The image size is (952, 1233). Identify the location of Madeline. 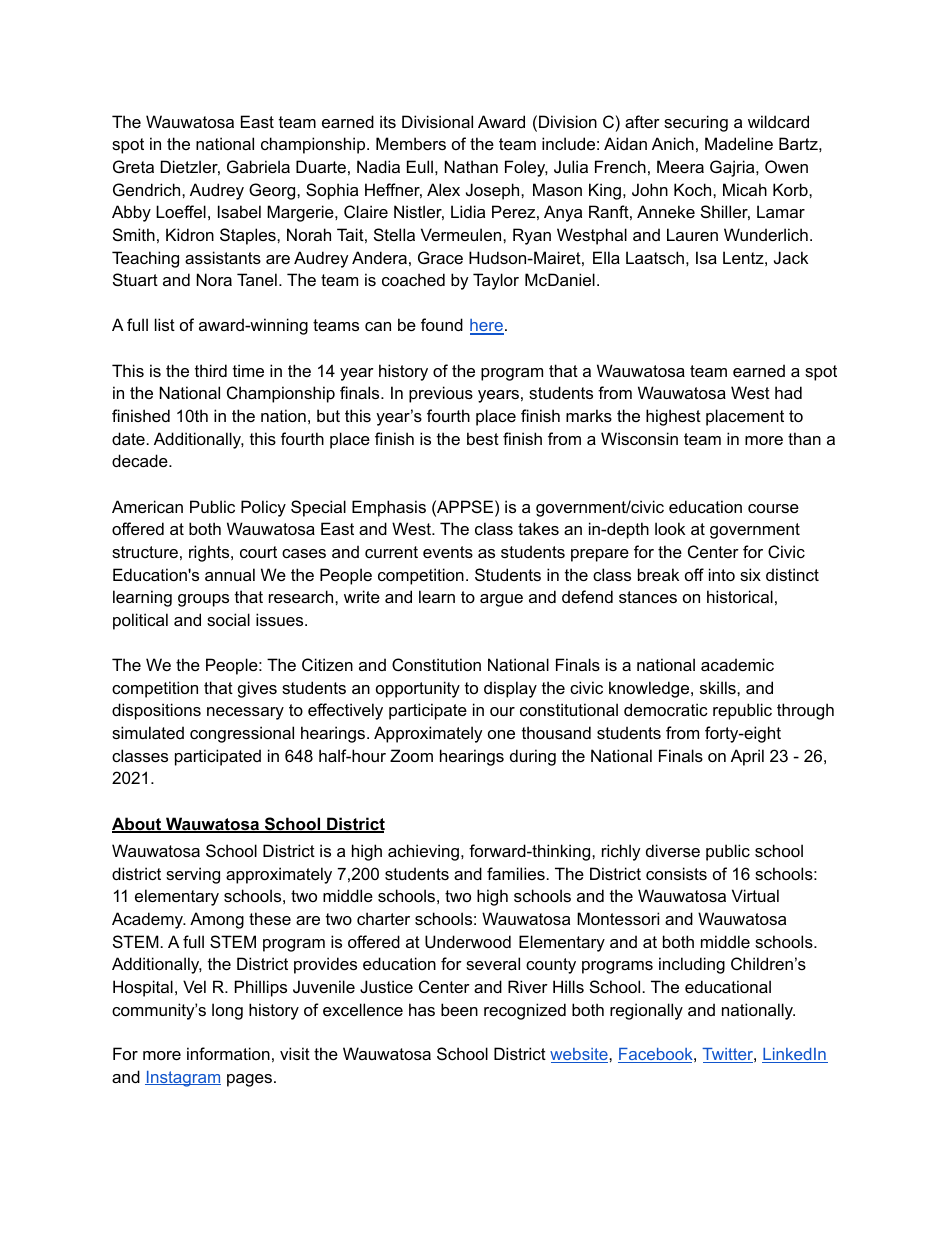
(739, 143).
